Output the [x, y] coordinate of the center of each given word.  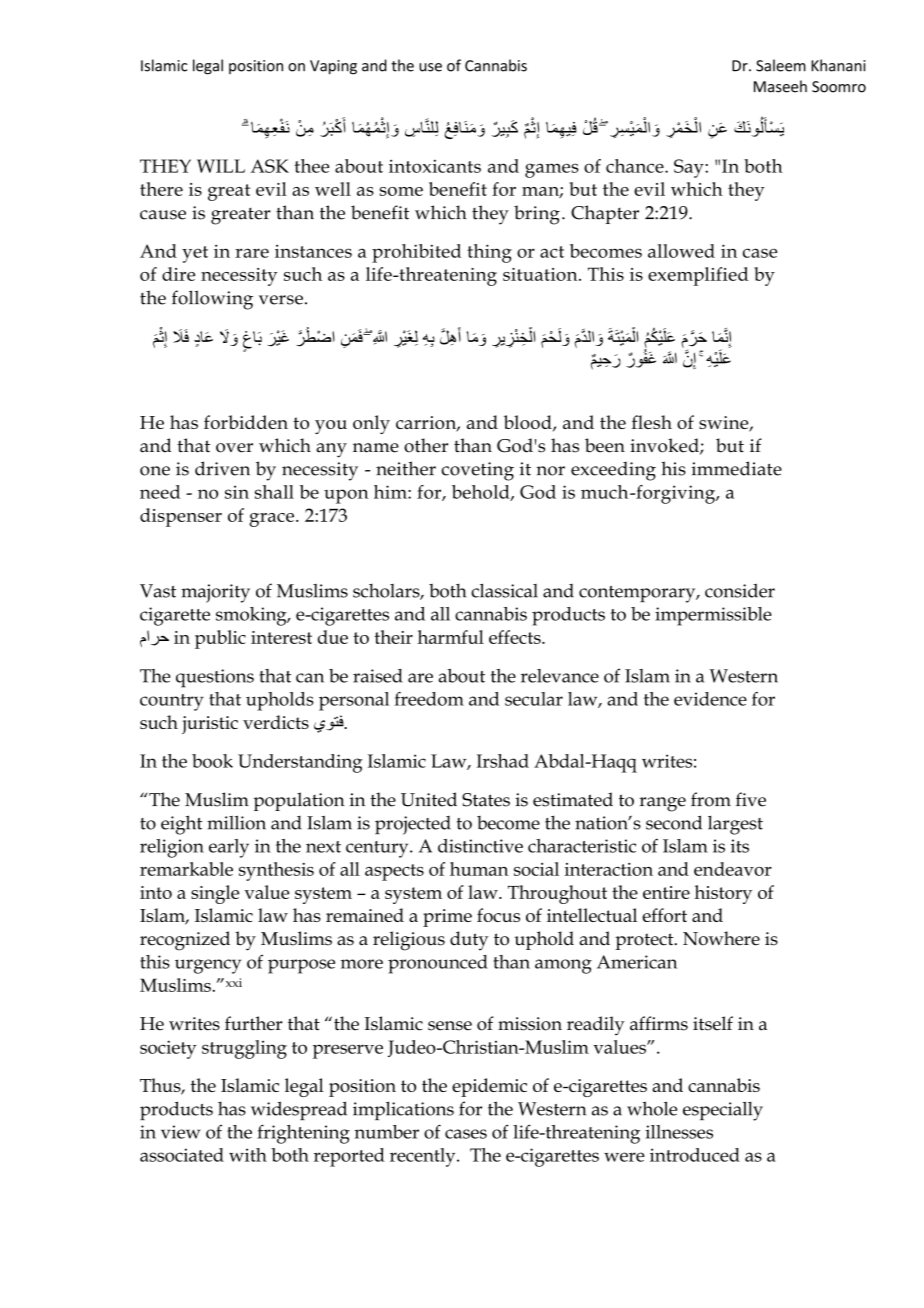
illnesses [679, 1132]
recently [424, 1157]
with [248, 1155]
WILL [221, 166]
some [401, 191]
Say [690, 168]
